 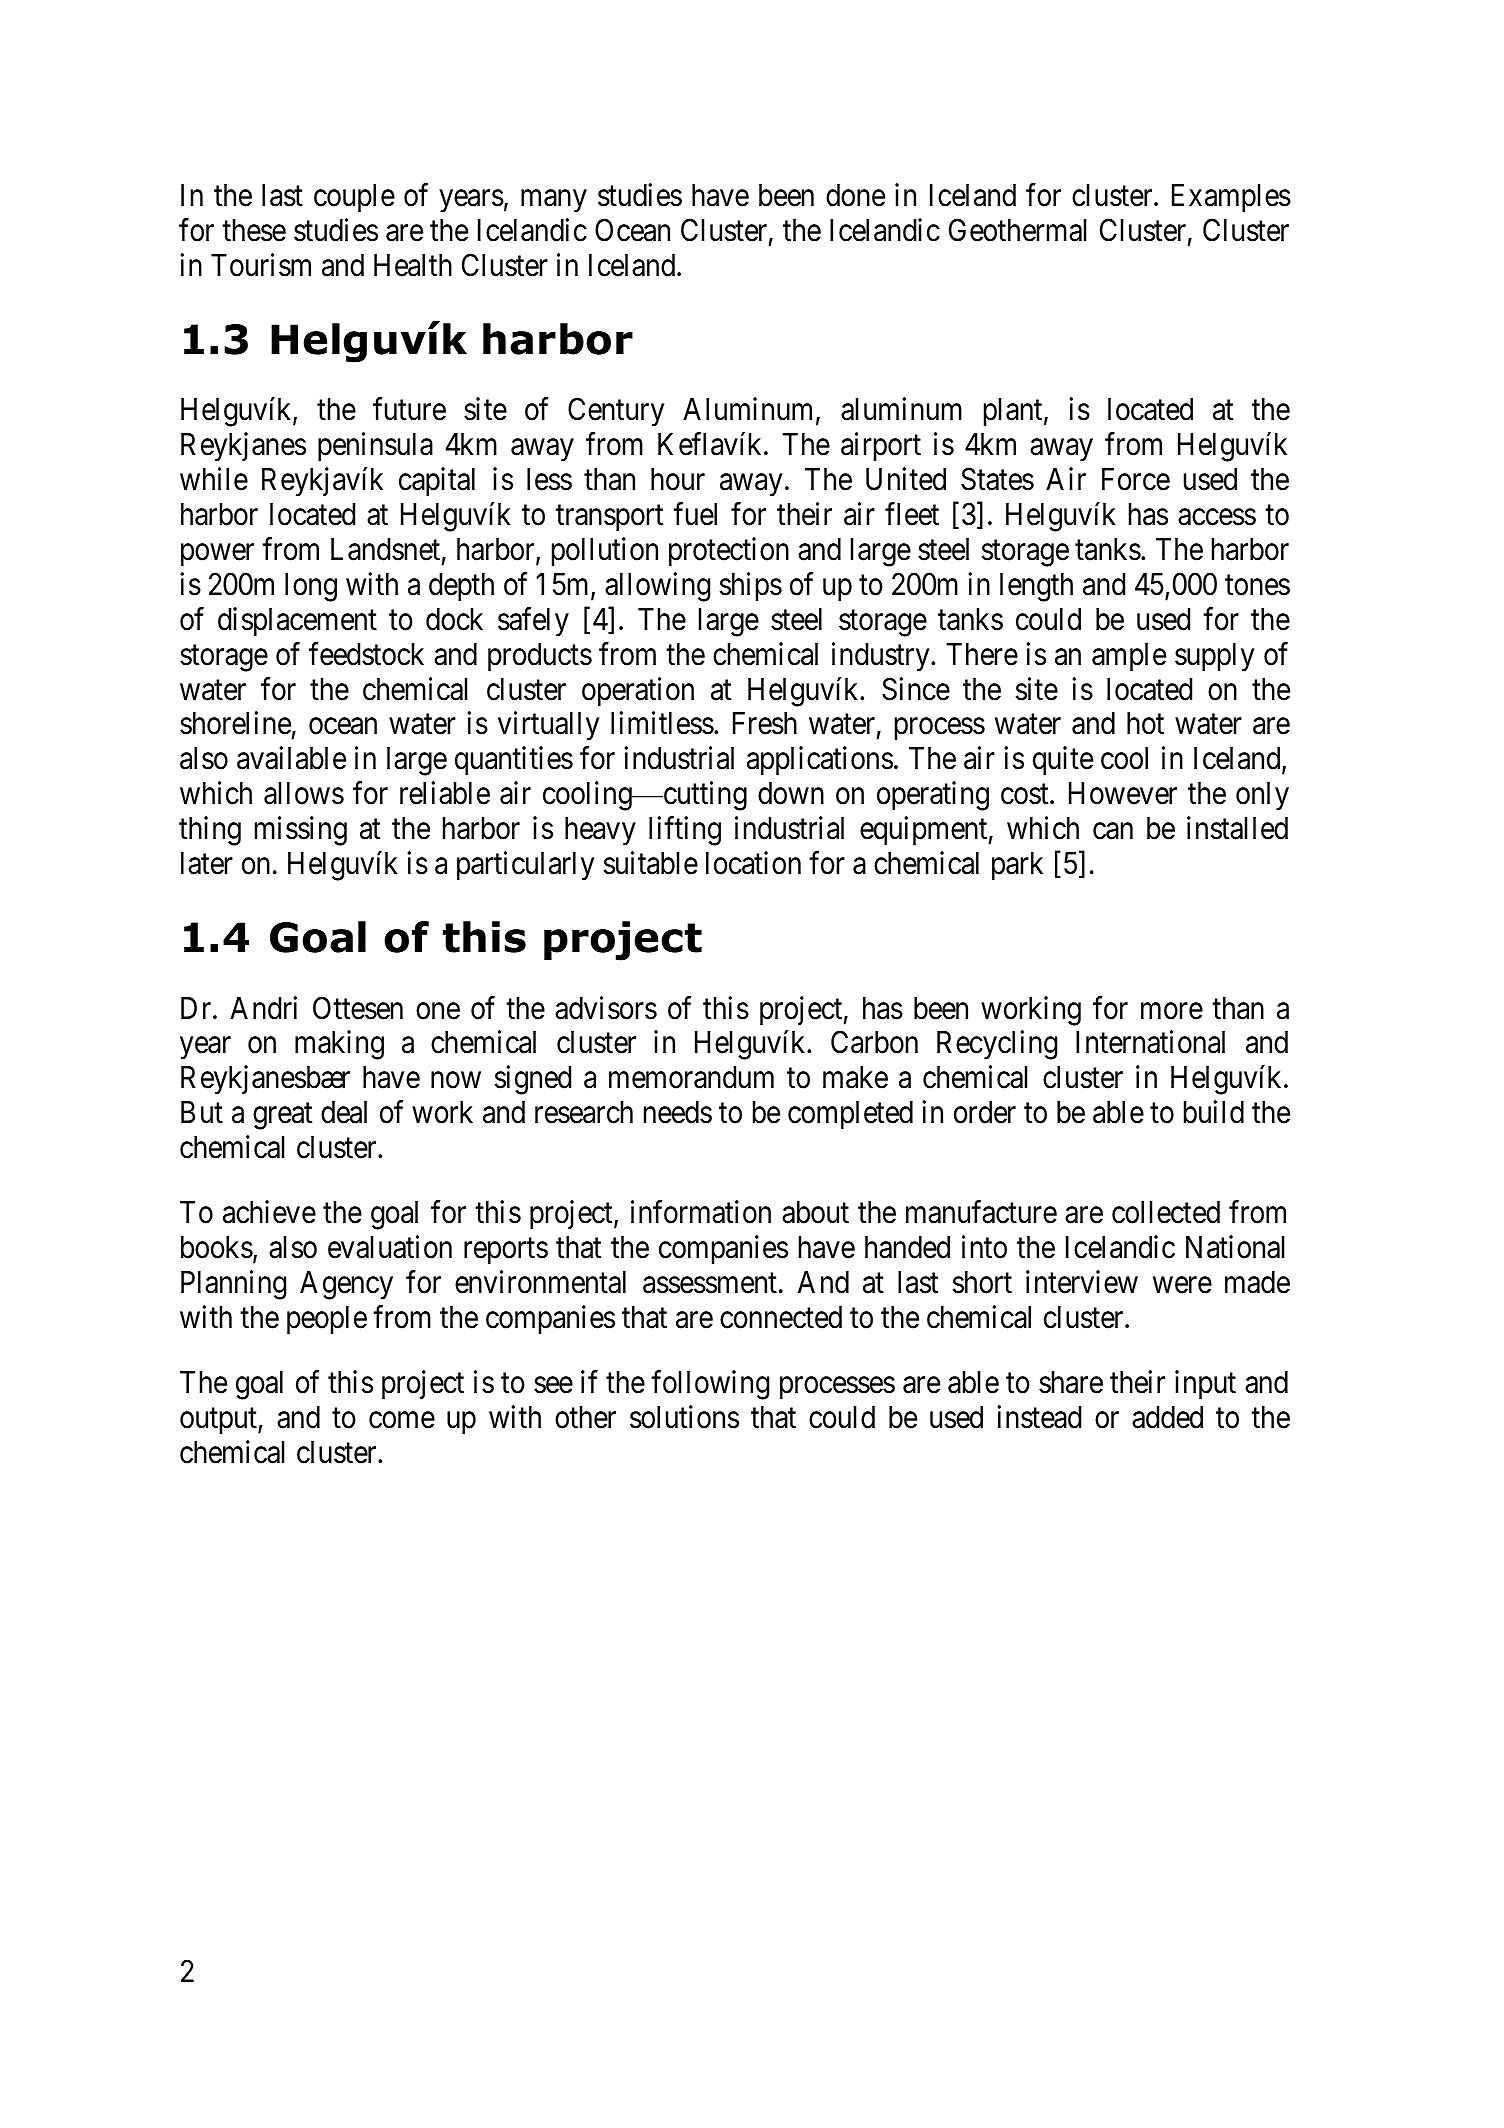 What do you see at coordinates (855, 195) in the document?
I see `done` at bounding box center [855, 195].
